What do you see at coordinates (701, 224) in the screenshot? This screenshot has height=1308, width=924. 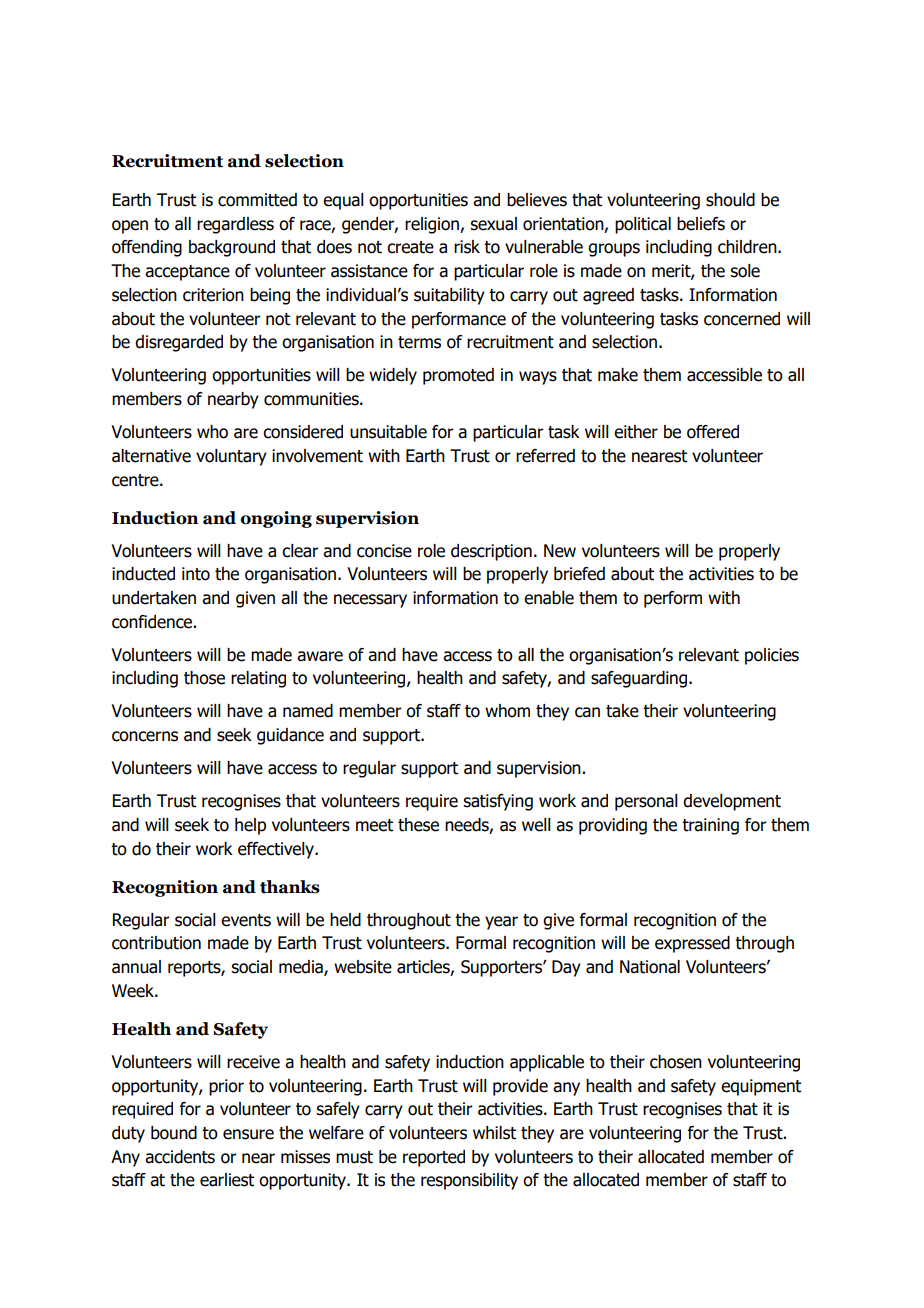 I see `beliefs` at bounding box center [701, 224].
